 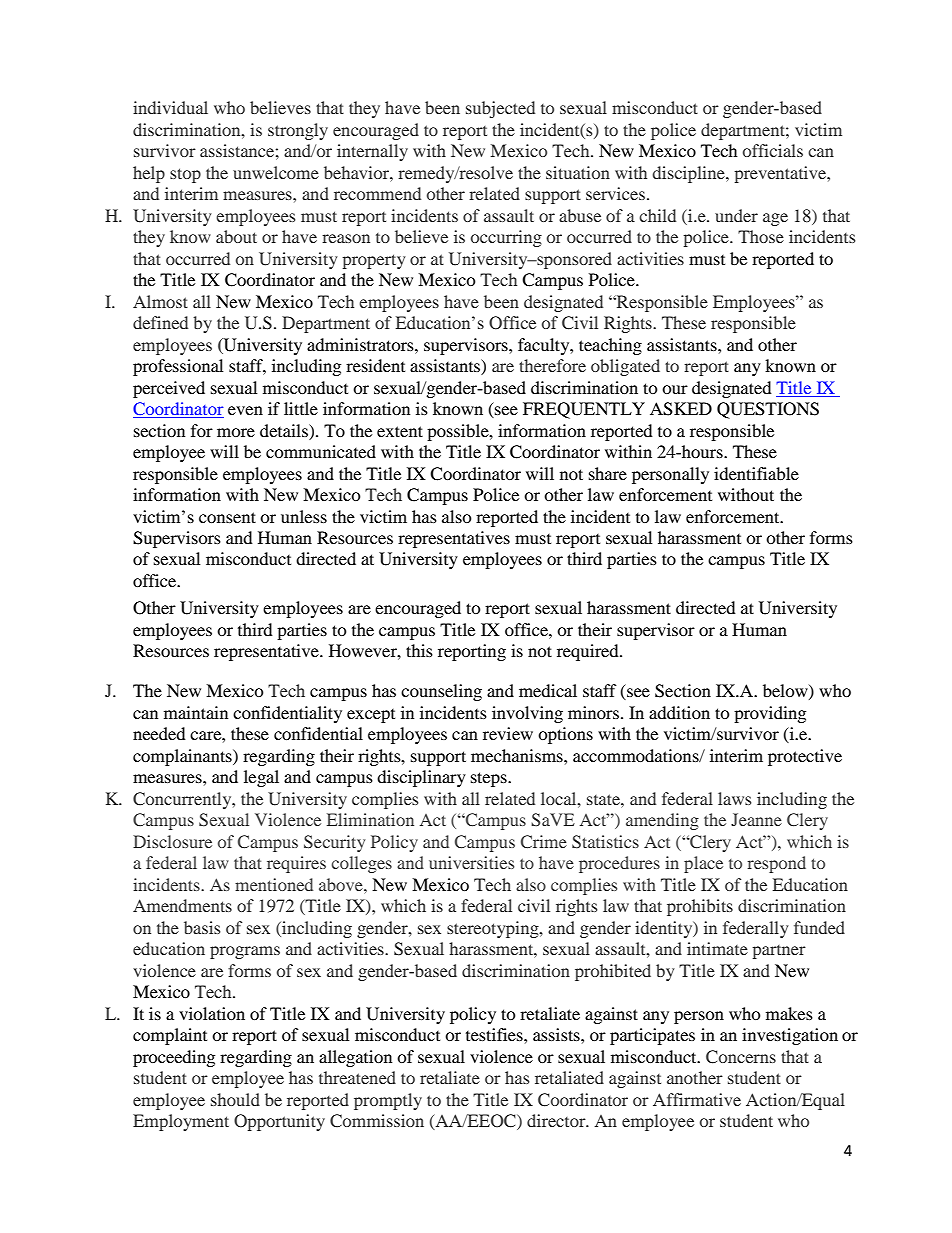 I want to click on steps, so click(x=490, y=779).
